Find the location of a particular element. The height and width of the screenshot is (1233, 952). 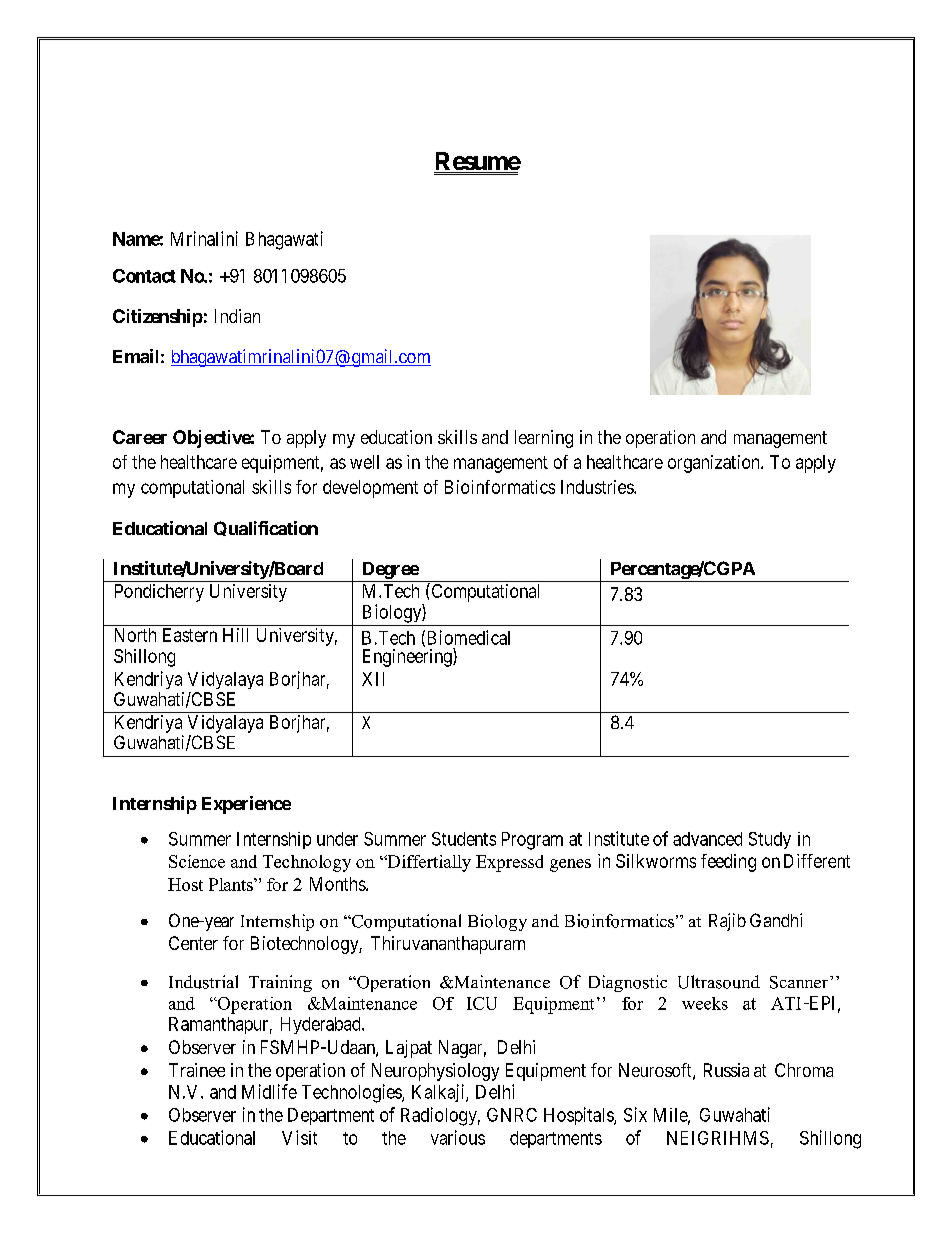

learning is located at coordinates (544, 439).
